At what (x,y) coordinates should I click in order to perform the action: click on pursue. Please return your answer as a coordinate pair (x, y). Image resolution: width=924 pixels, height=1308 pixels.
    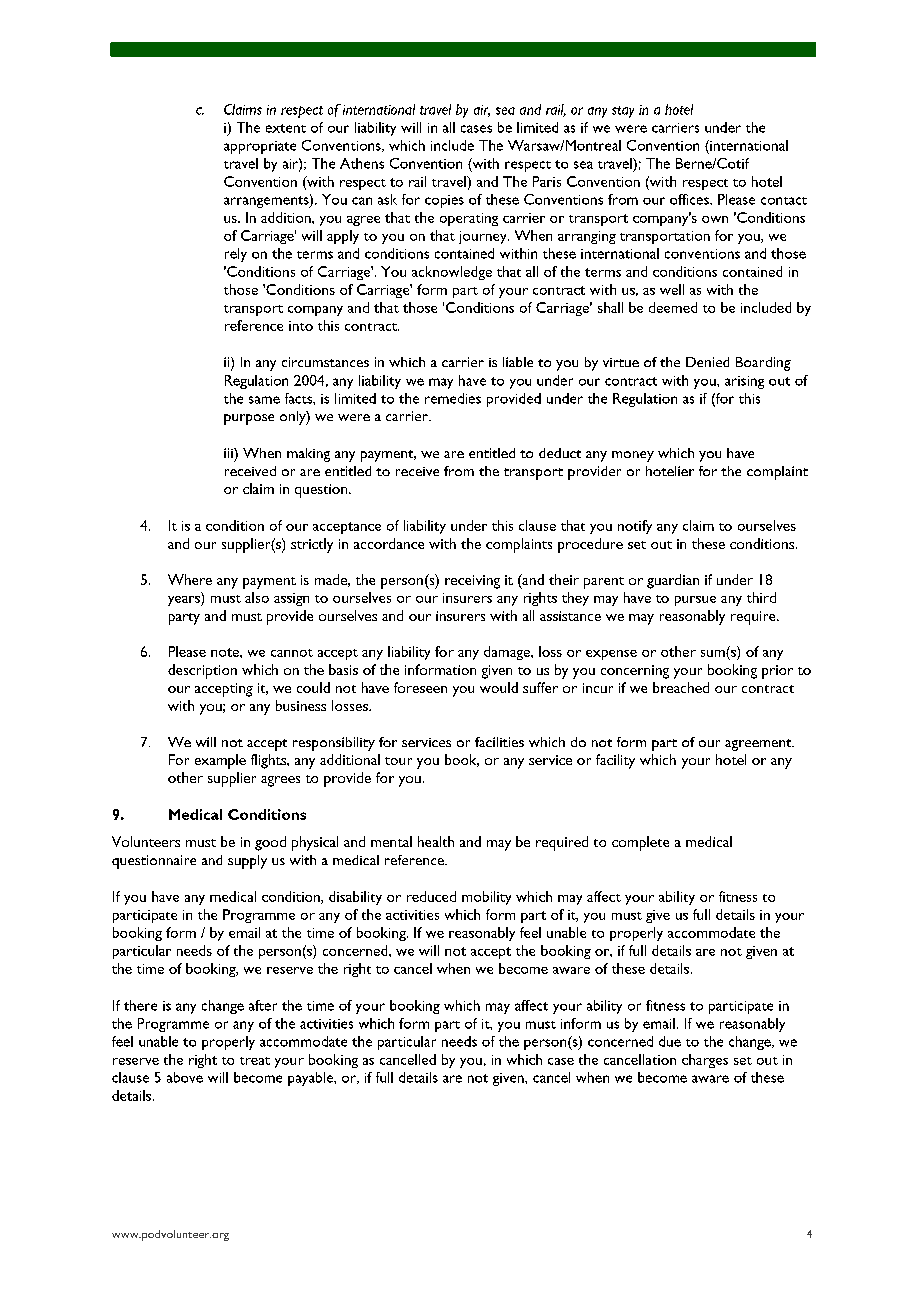
    Looking at the image, I should click on (695, 601).
